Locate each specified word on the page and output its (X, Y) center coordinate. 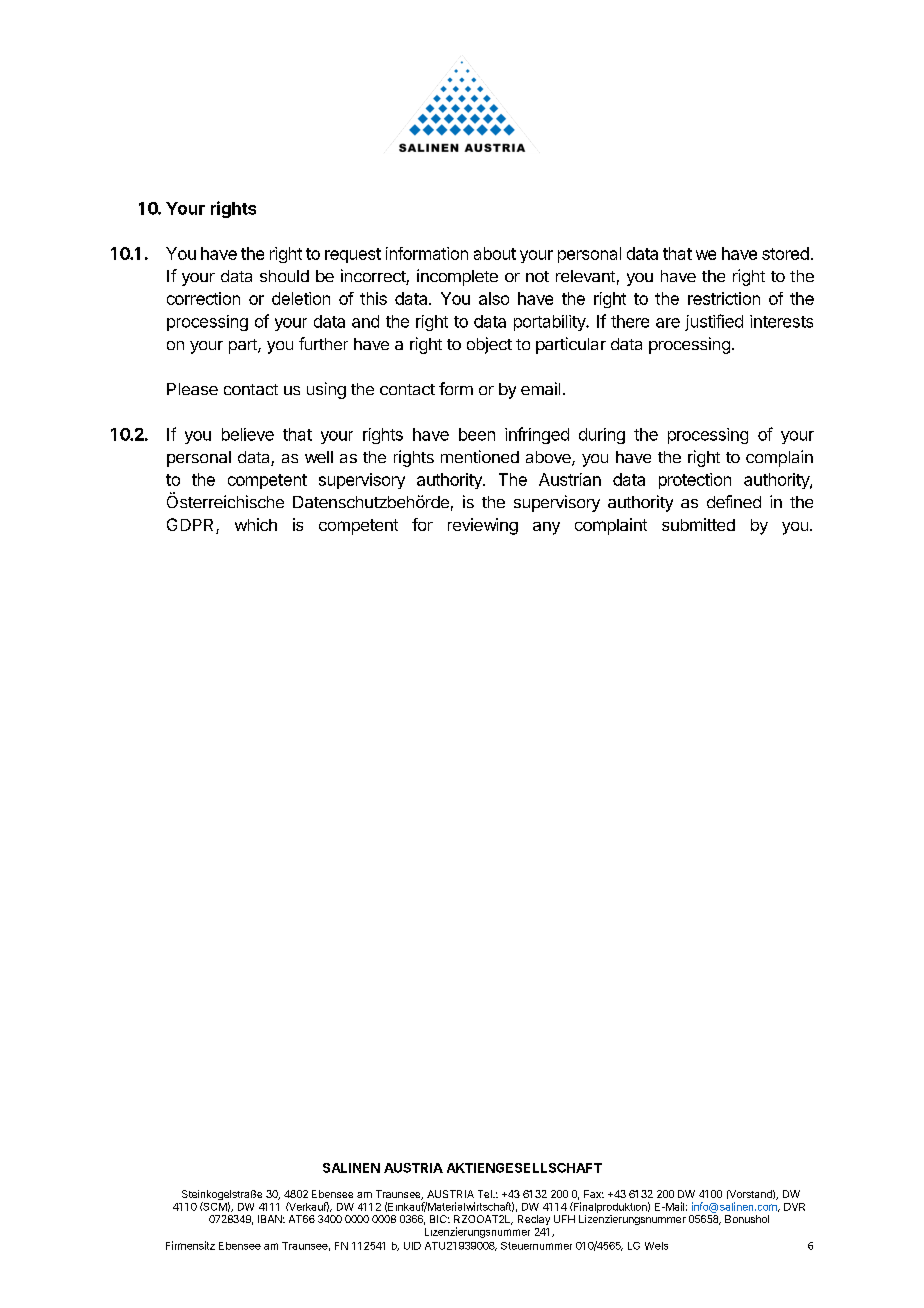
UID (412, 1246)
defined (734, 501)
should (284, 276)
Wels (656, 1246)
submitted (698, 524)
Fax (594, 1194)
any (546, 528)
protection (695, 481)
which (256, 524)
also (494, 298)
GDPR (192, 526)
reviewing (483, 526)
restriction (724, 298)
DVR (794, 1207)
